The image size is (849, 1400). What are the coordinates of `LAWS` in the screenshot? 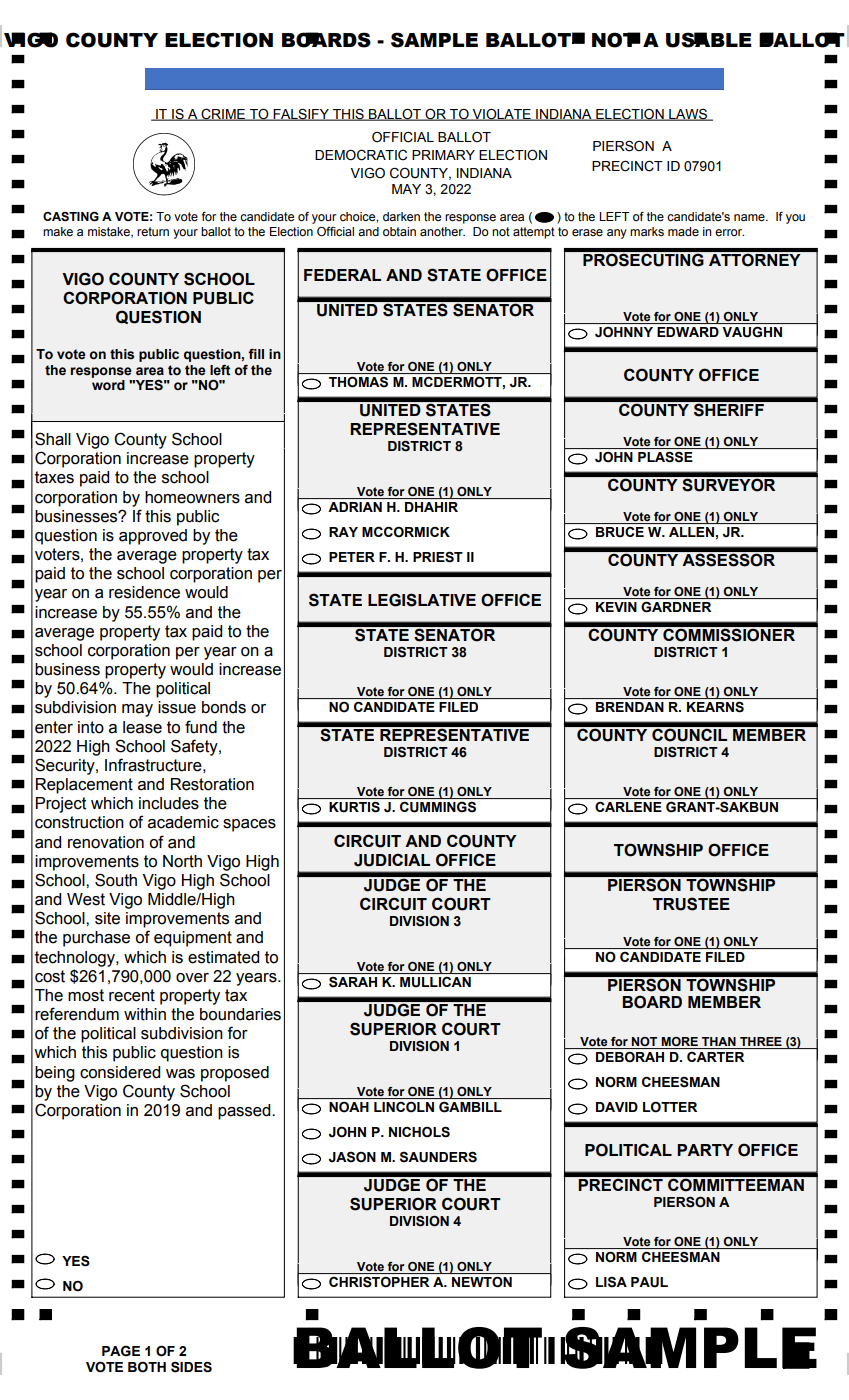 It's located at (688, 115).
